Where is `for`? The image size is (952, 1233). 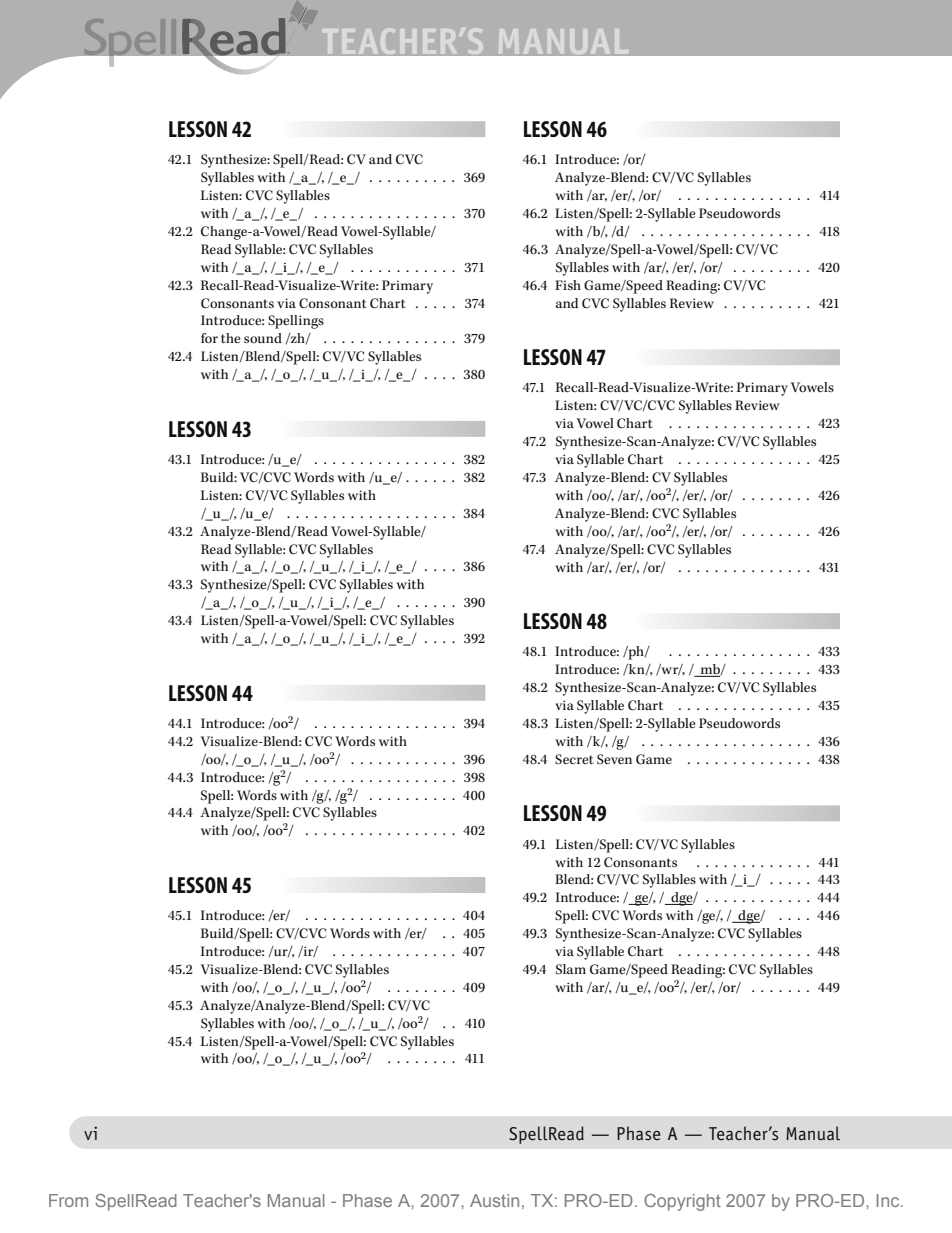 for is located at coordinates (209, 338).
